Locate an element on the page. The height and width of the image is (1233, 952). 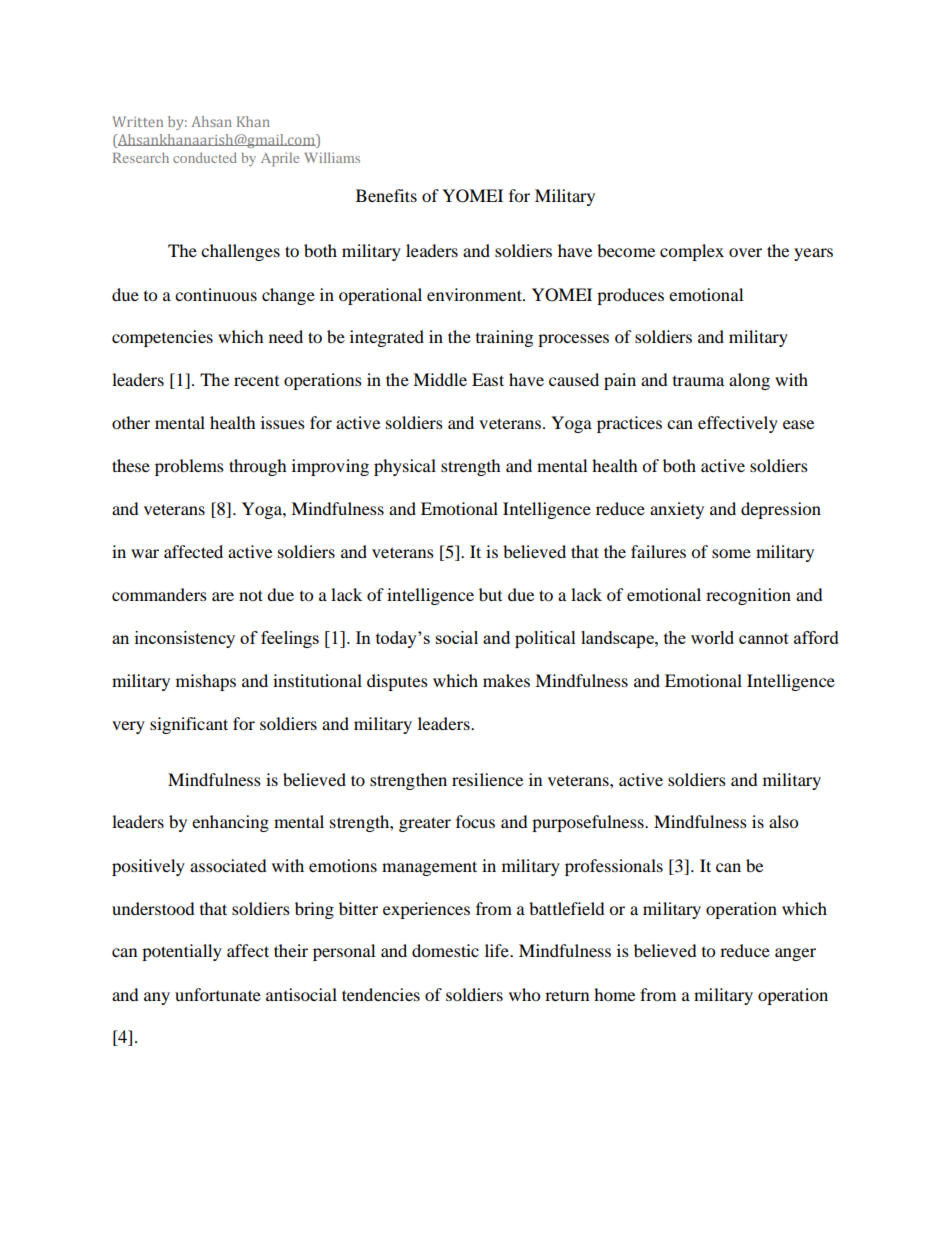
over is located at coordinates (745, 252).
